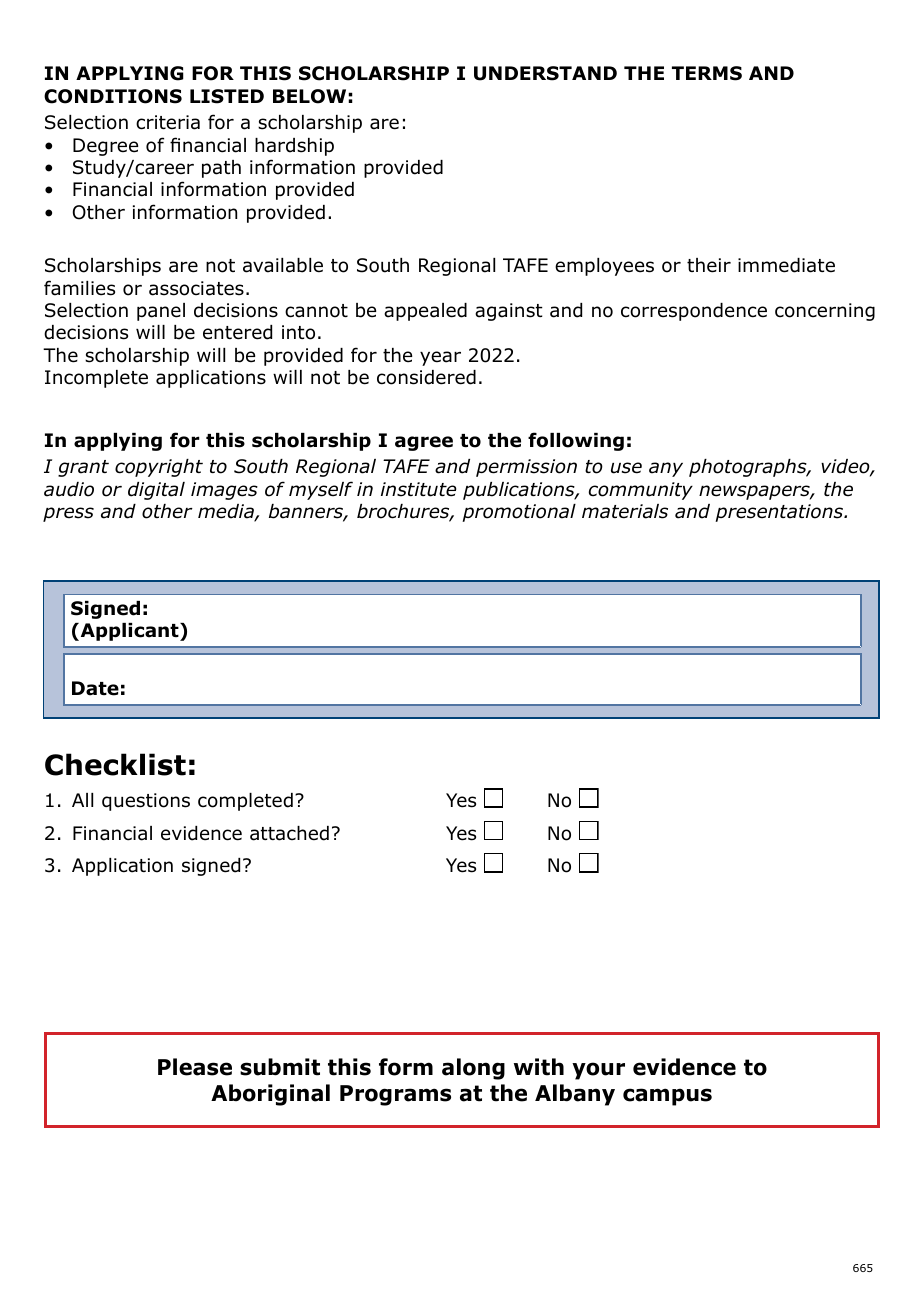 The image size is (924, 1308). Describe the element at coordinates (195, 1067) in the page. I see `Please` at that location.
